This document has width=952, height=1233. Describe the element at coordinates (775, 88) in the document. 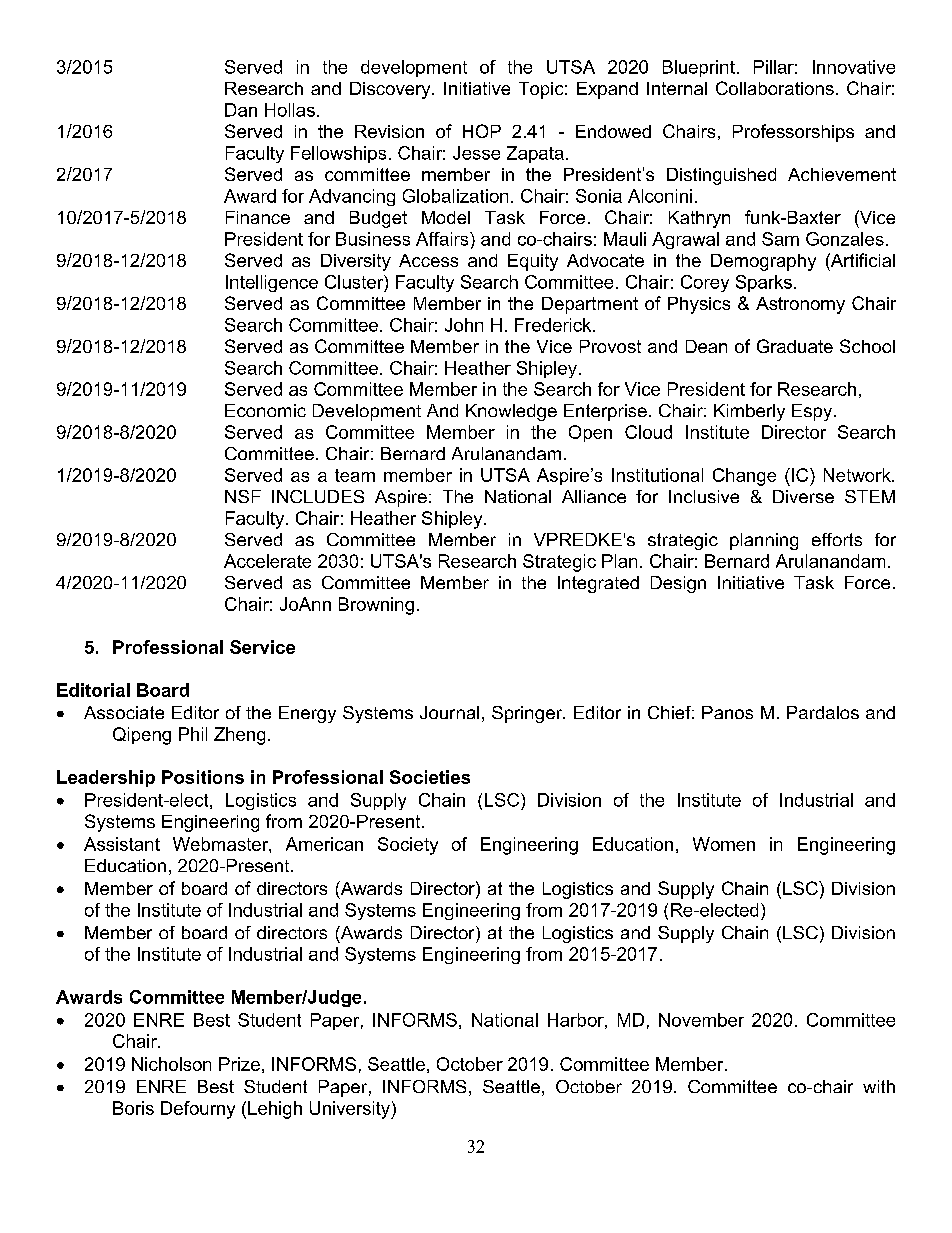

I see `Collaborations` at that location.
